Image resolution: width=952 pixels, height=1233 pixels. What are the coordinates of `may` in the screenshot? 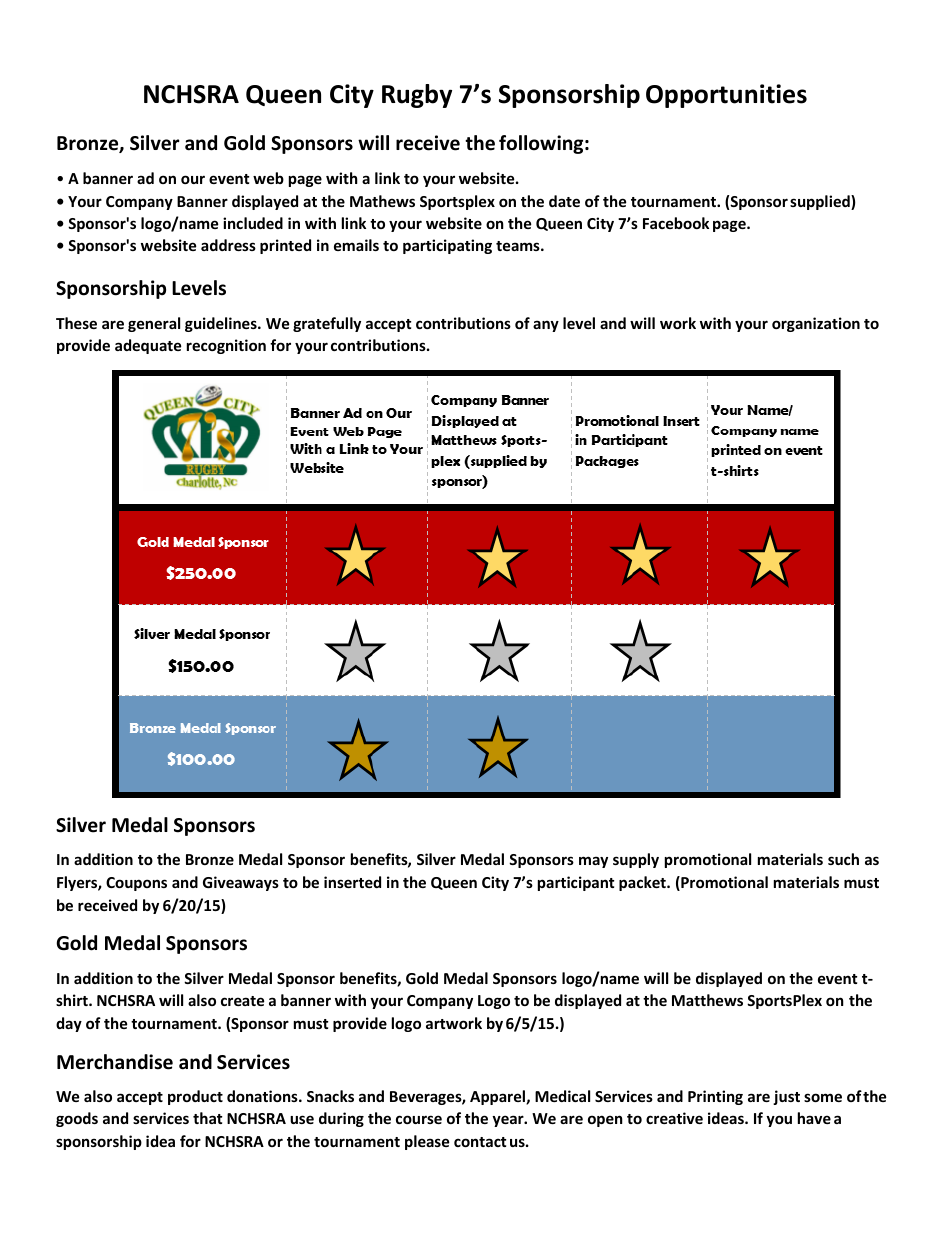 It's located at (593, 862).
